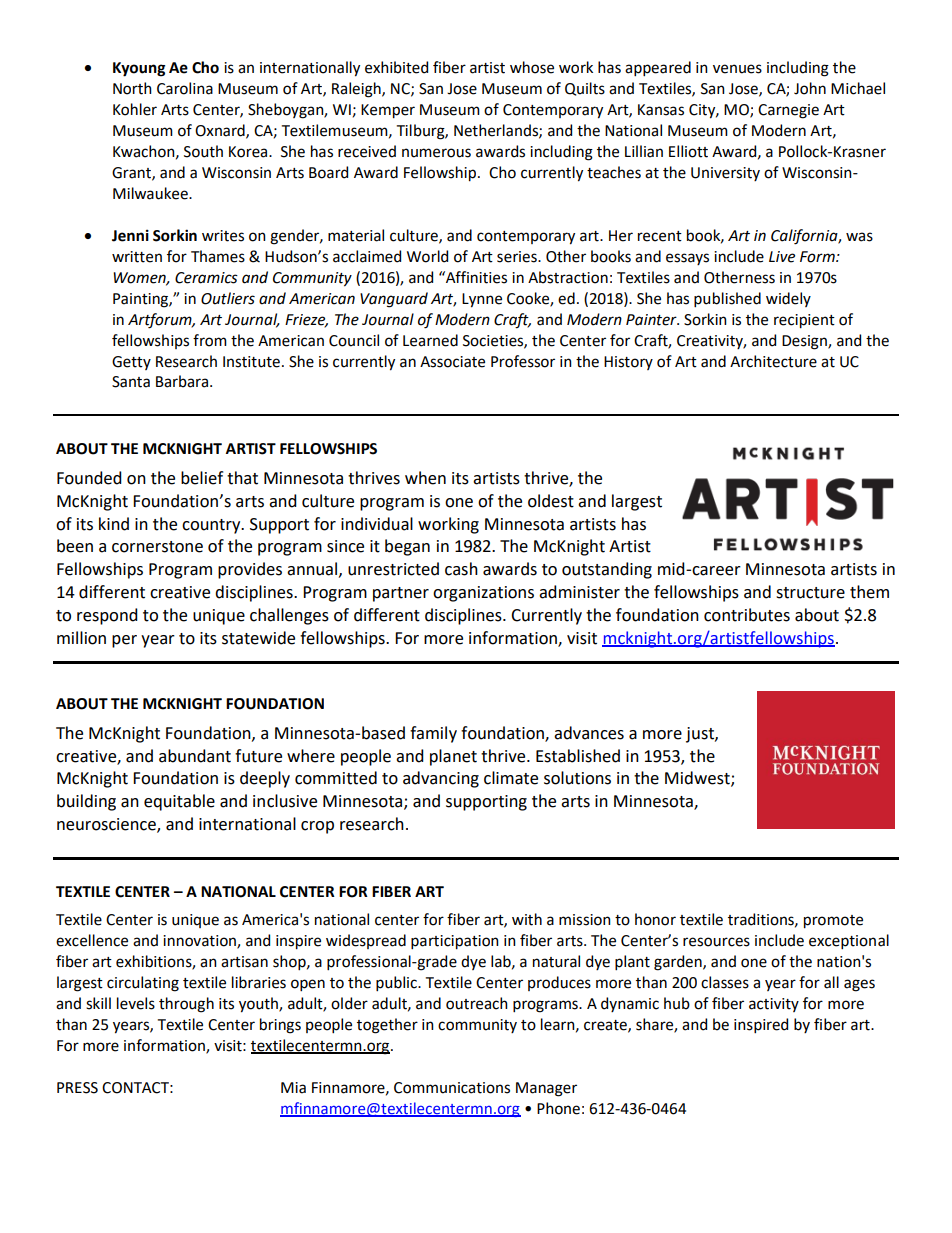 This screenshot has height=1233, width=952. I want to click on when, so click(425, 478).
